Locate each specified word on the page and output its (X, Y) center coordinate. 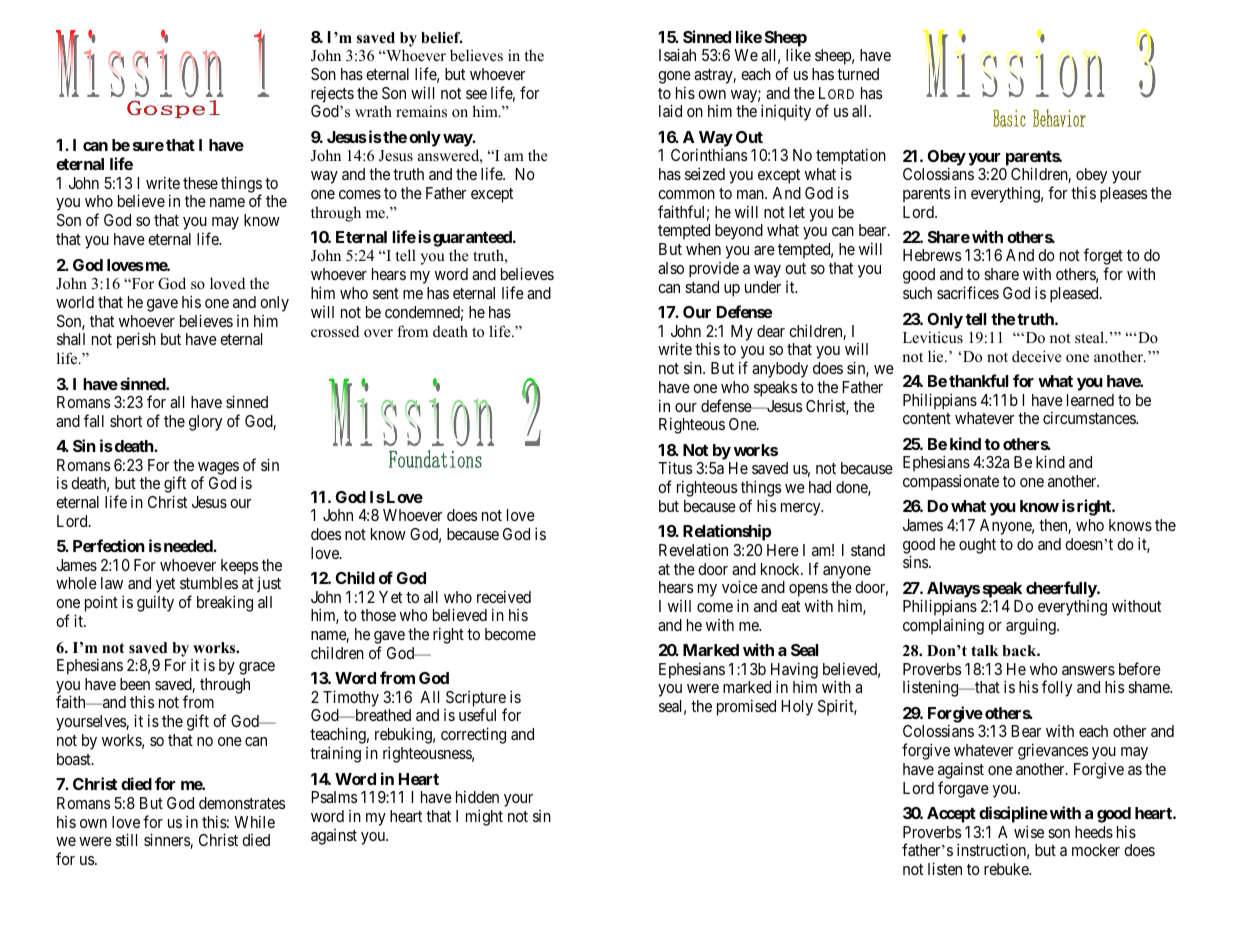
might (484, 817)
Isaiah (677, 54)
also (671, 268)
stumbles (209, 583)
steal (1091, 337)
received (504, 596)
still (126, 839)
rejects (332, 94)
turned (858, 74)
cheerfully (1062, 589)
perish (136, 340)
